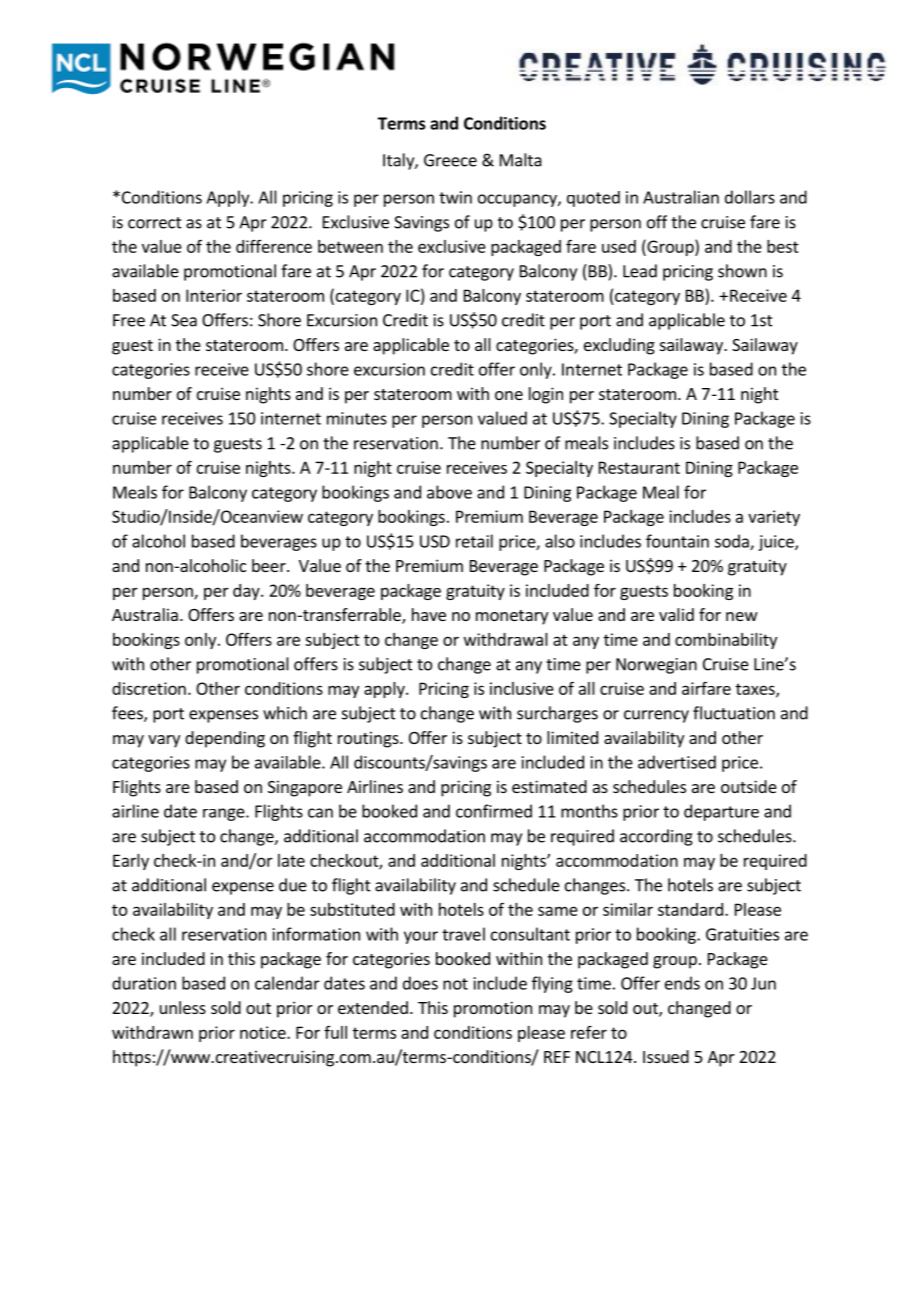  I want to click on login, so click(546, 395).
